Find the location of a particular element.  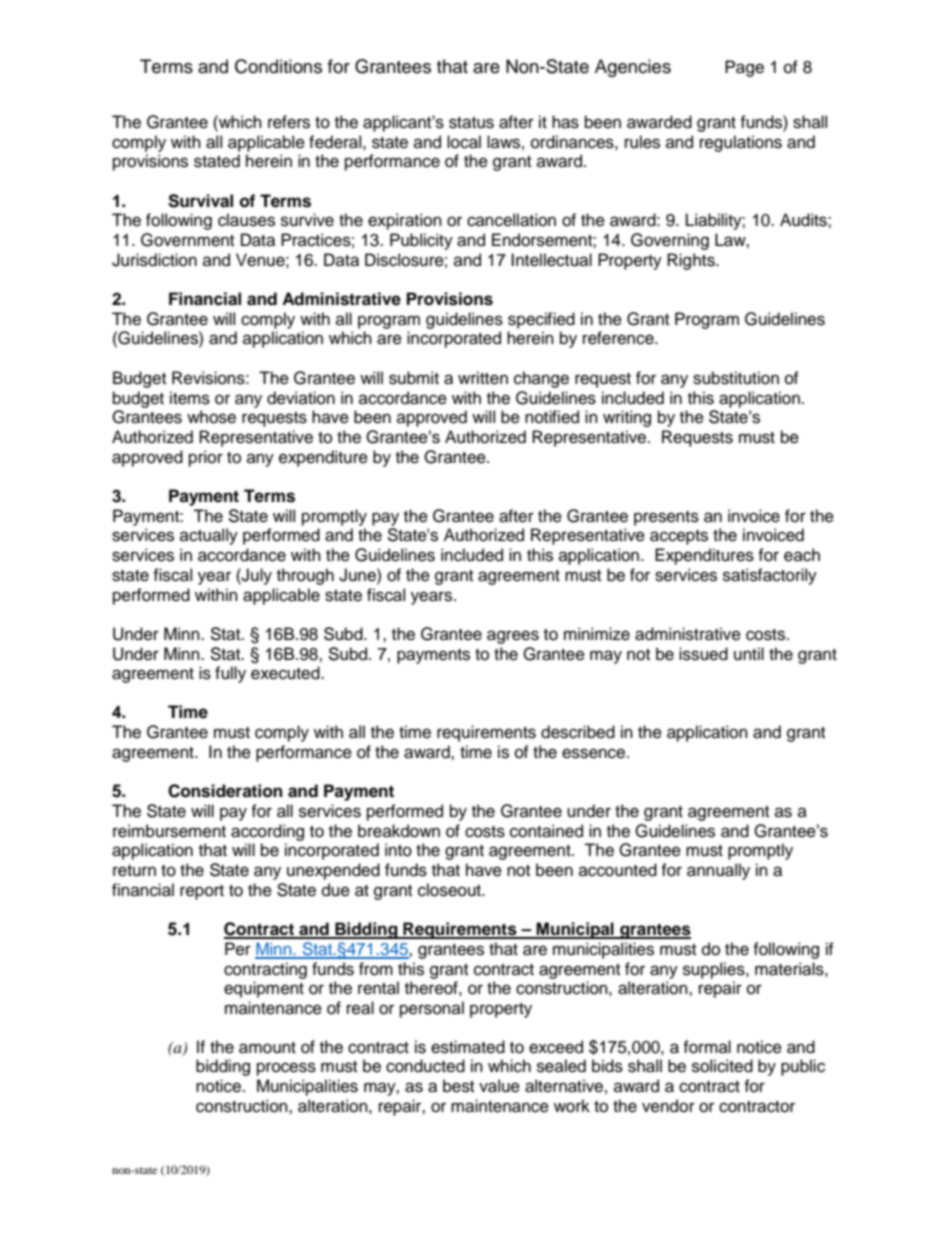

actually is located at coordinates (209, 536).
